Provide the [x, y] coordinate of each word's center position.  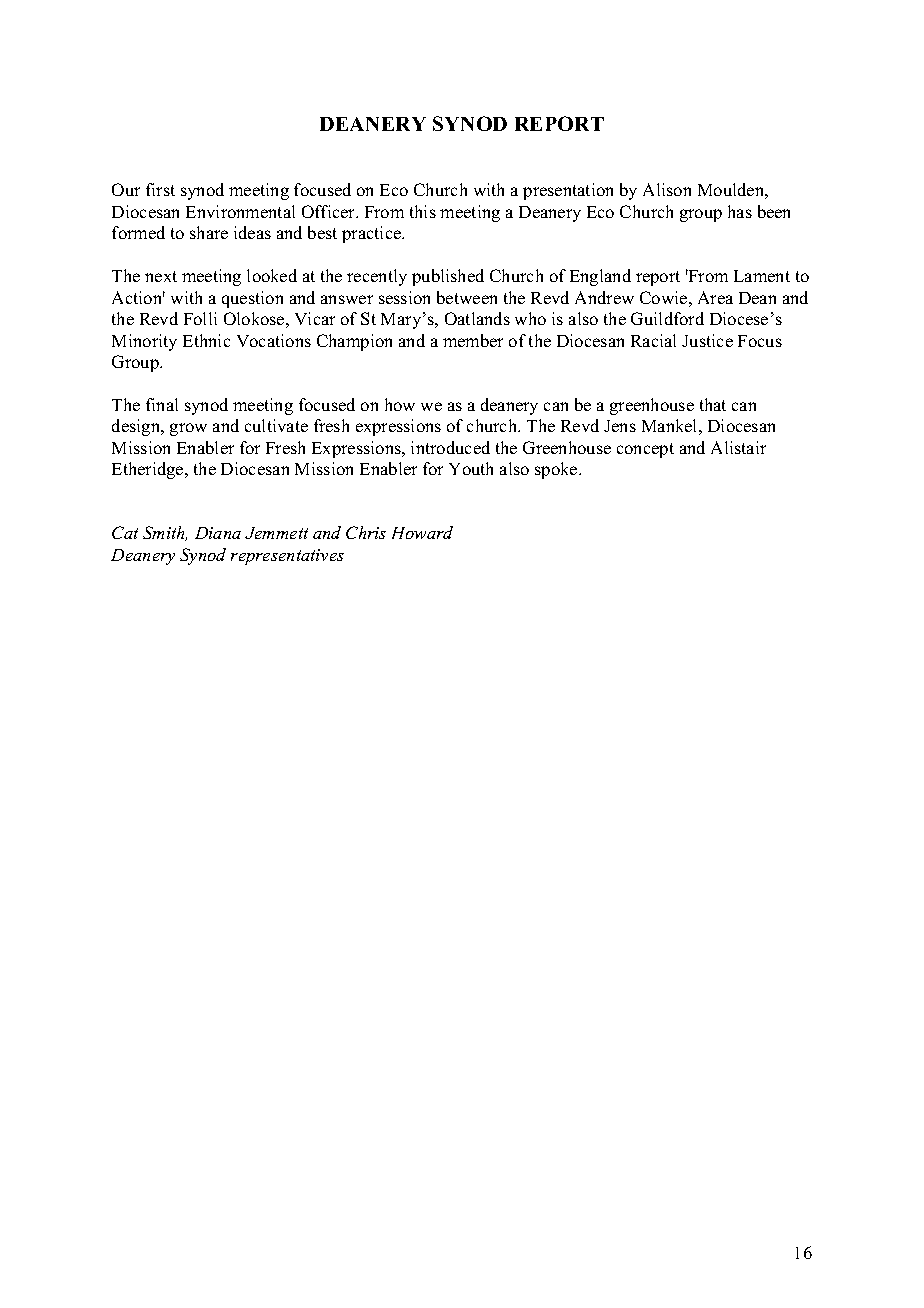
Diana [218, 533]
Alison [667, 189]
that [713, 404]
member [473, 340]
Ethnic [206, 340]
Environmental [240, 211]
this [423, 211]
